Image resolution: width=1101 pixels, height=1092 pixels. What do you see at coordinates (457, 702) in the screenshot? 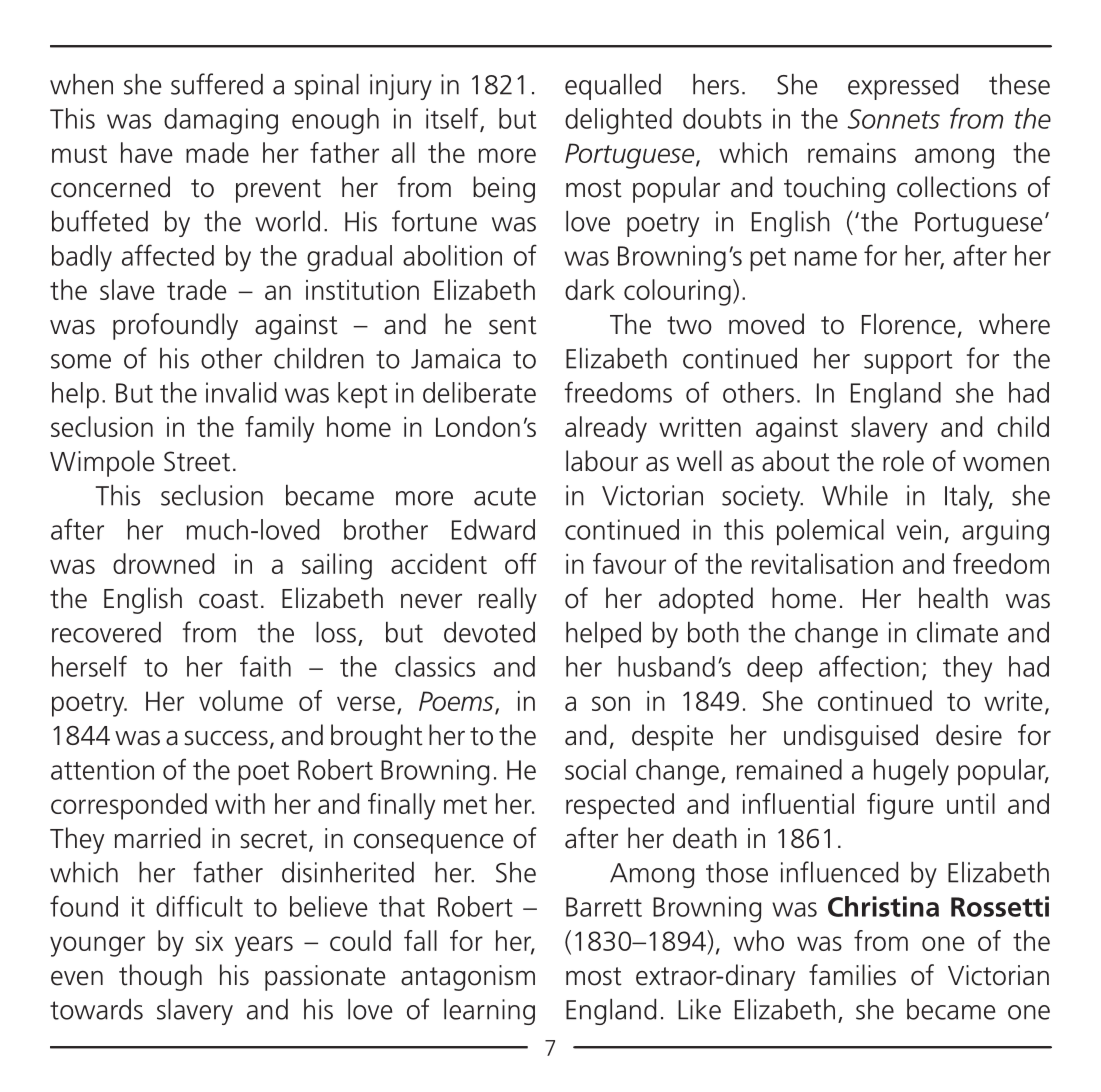
I see `Poems` at bounding box center [457, 702].
